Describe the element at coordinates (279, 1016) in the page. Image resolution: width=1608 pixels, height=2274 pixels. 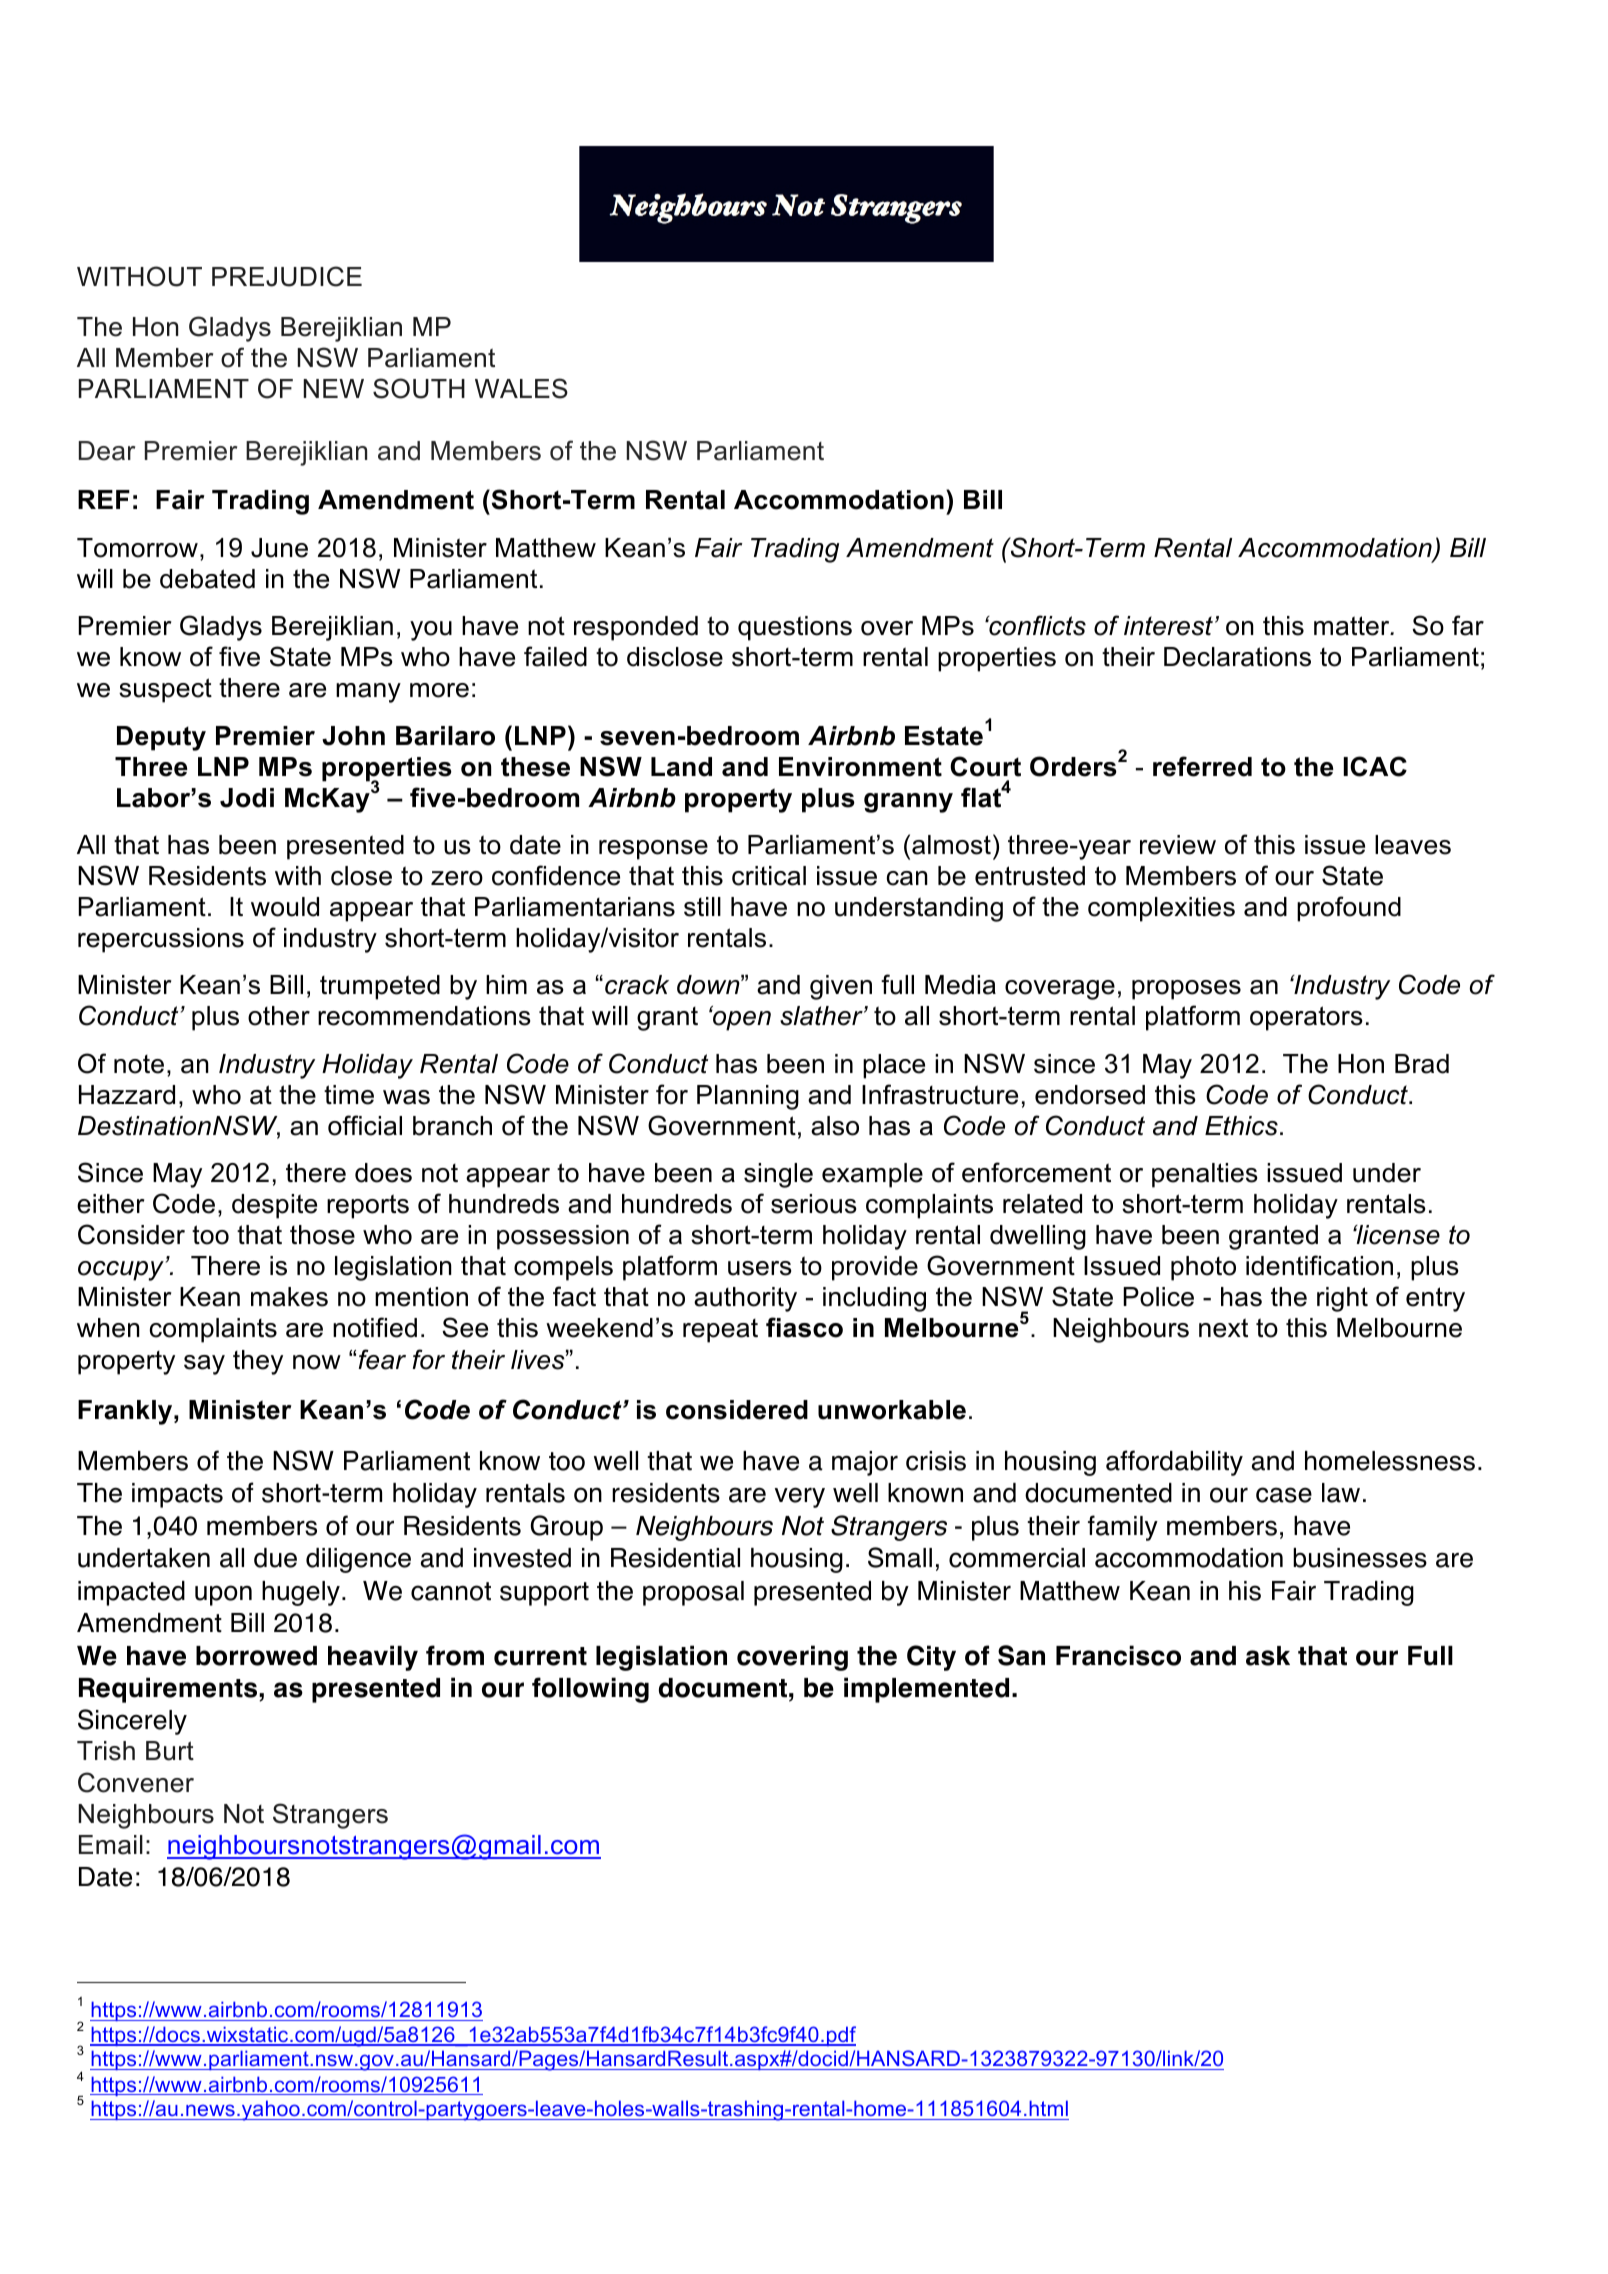
I see `other` at that location.
